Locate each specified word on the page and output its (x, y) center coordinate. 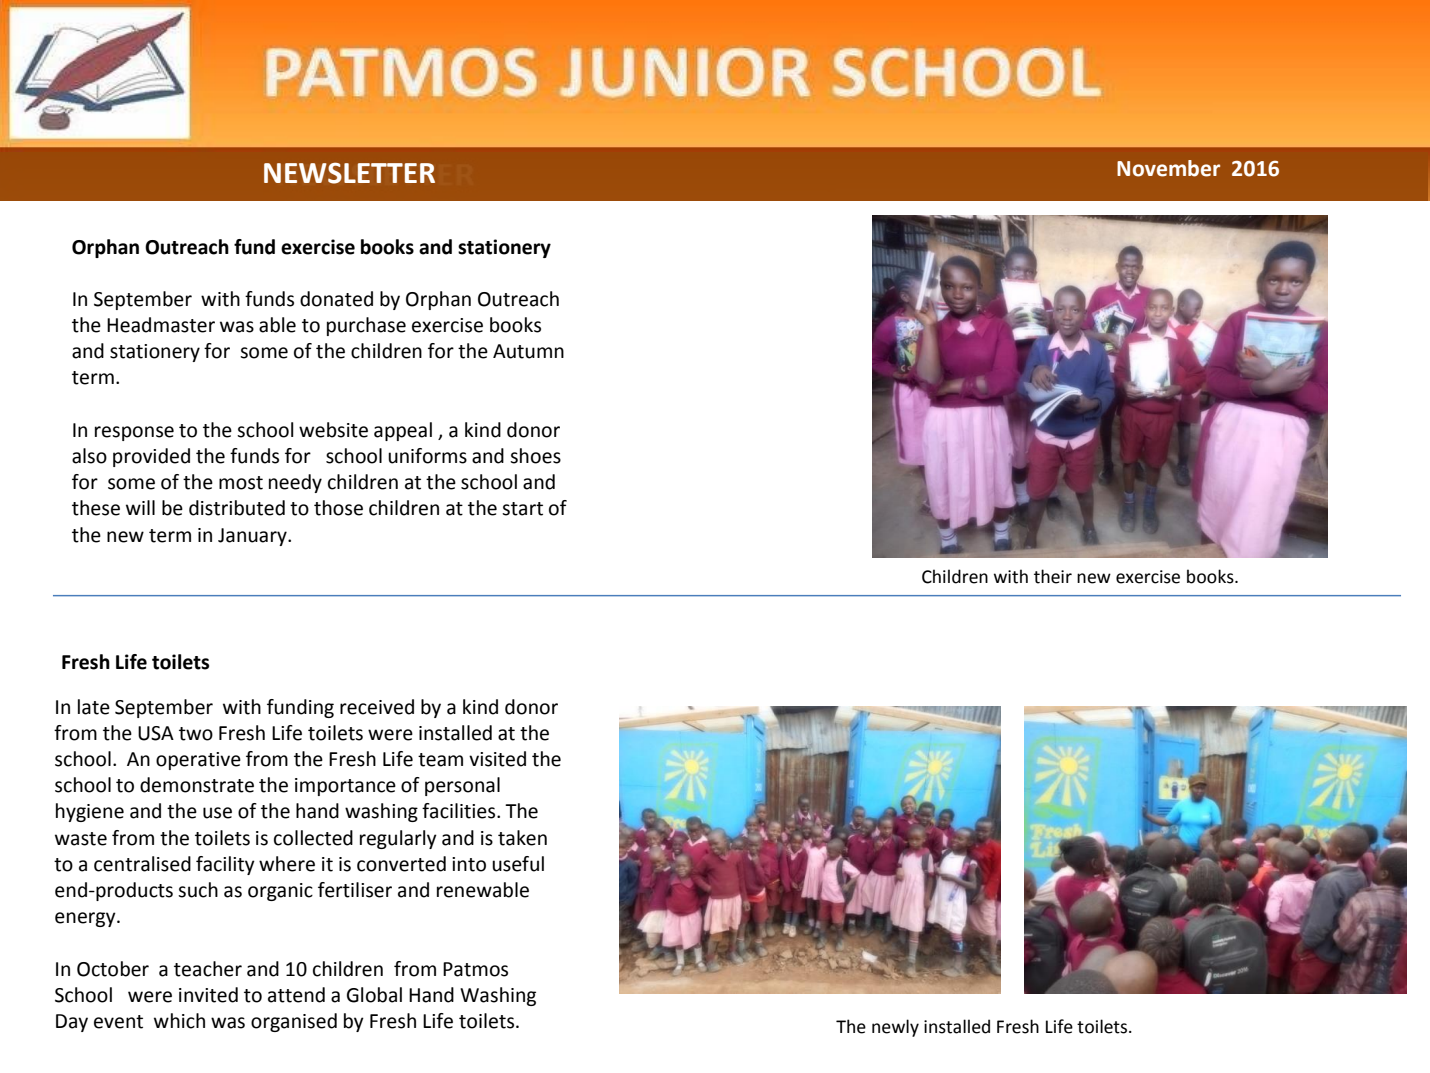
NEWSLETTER (349, 173)
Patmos (475, 969)
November (1168, 168)
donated (336, 299)
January (253, 537)
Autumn (528, 351)
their (1053, 576)
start (522, 509)
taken (522, 838)
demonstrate (197, 785)
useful (518, 864)
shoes (535, 456)
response (134, 433)
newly (895, 1028)
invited (208, 995)
